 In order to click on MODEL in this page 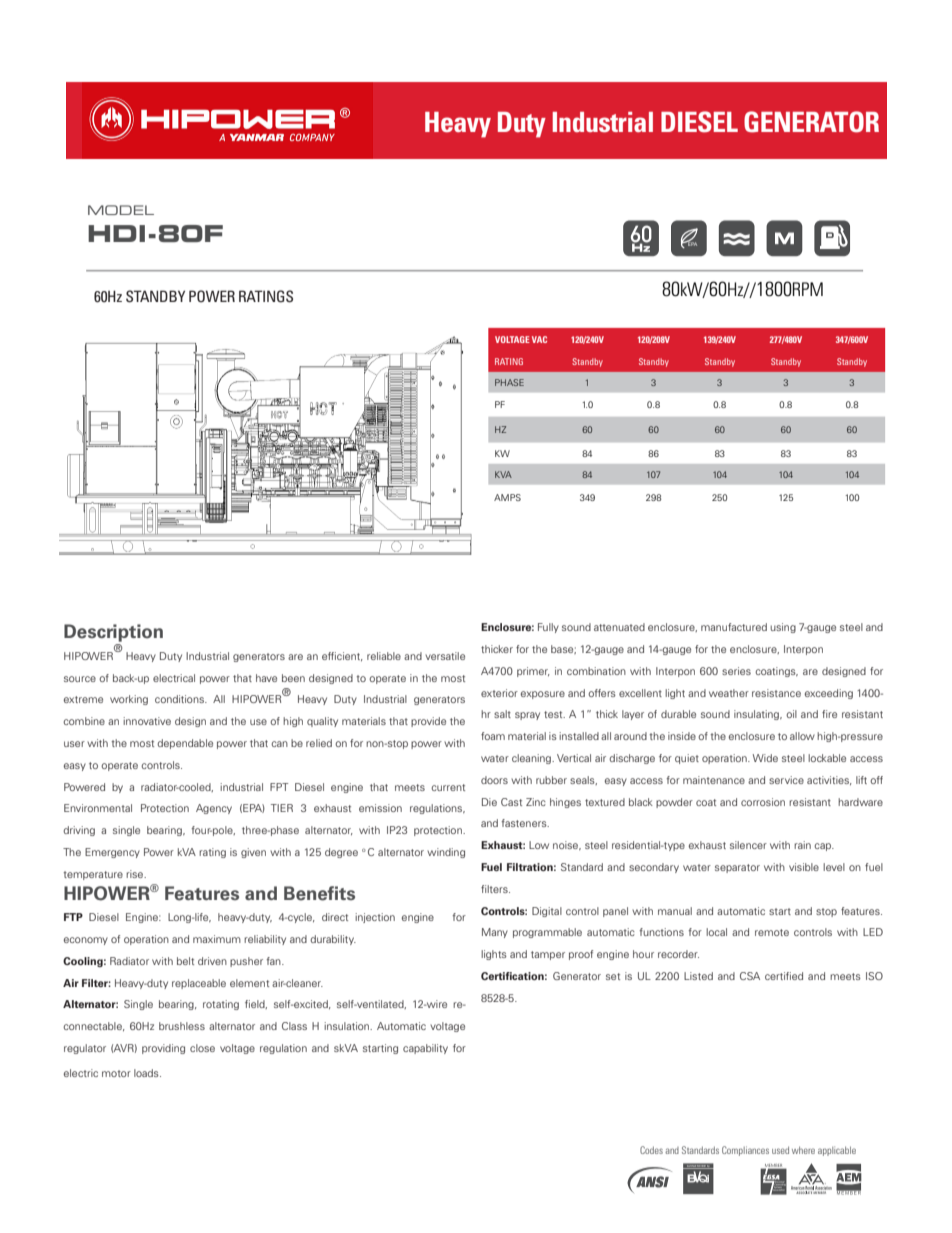, I will do `click(121, 210)`.
